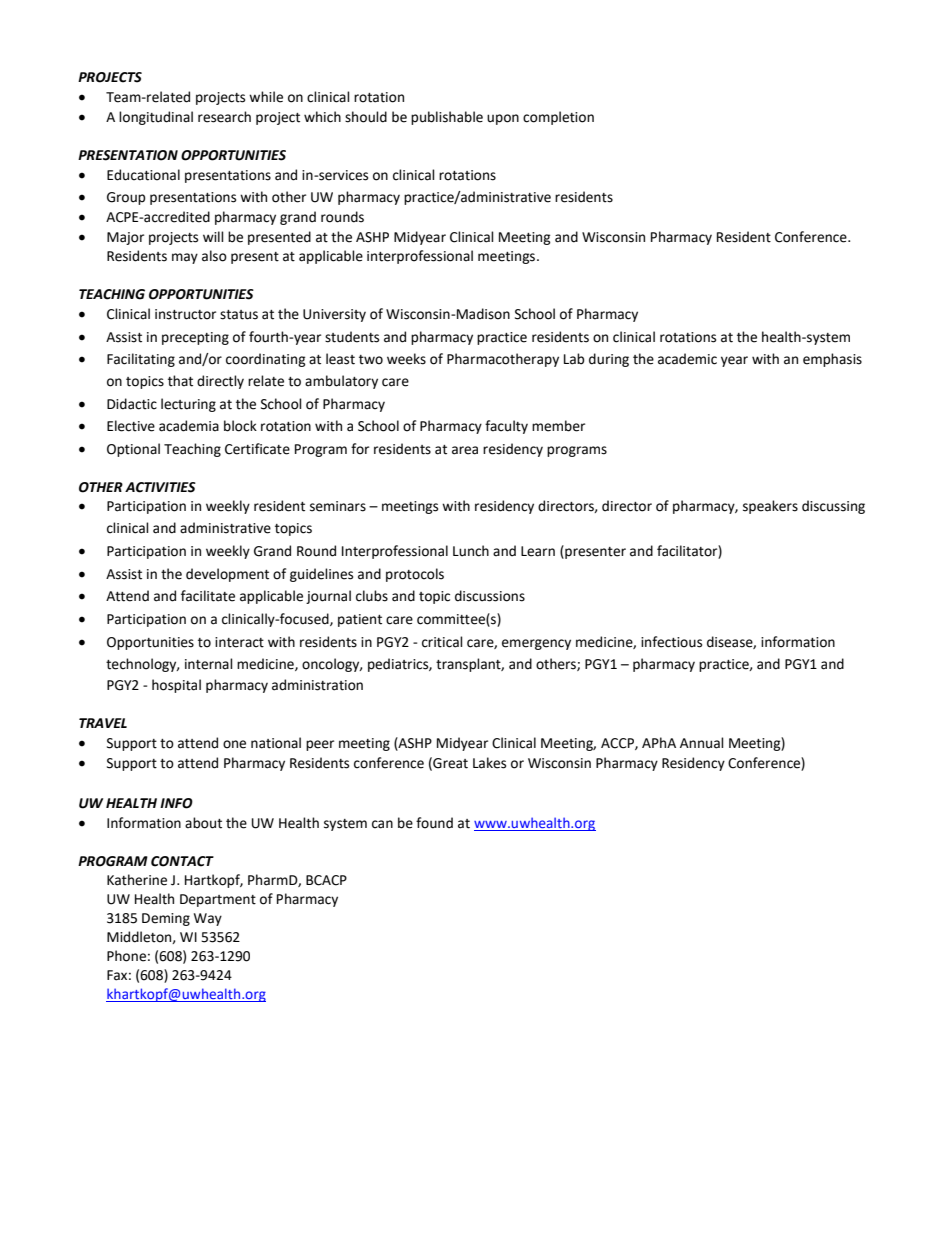  Describe the element at coordinates (687, 359) in the screenshot. I see `academic` at that location.
